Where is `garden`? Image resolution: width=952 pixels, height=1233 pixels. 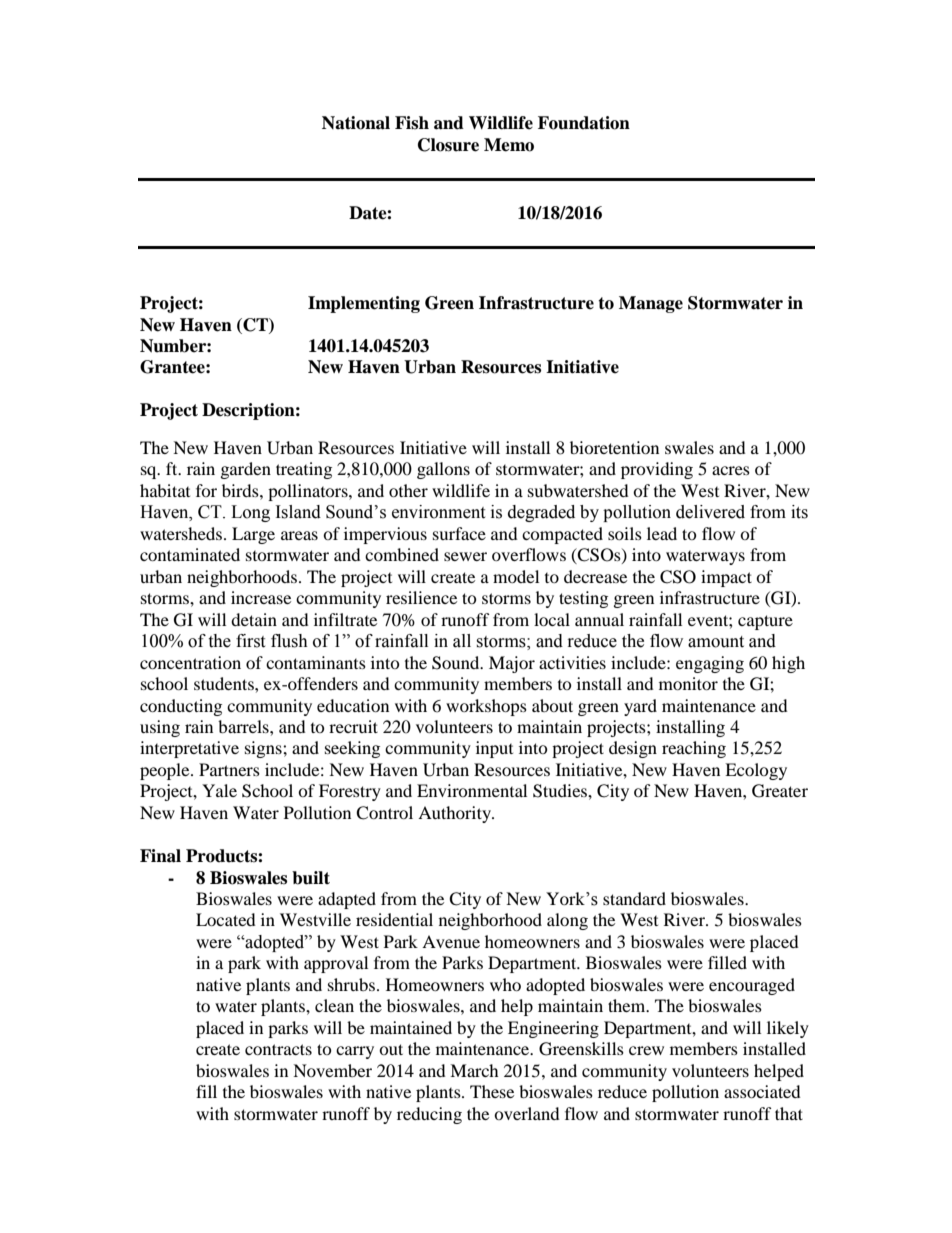 garden is located at coordinates (246, 470).
